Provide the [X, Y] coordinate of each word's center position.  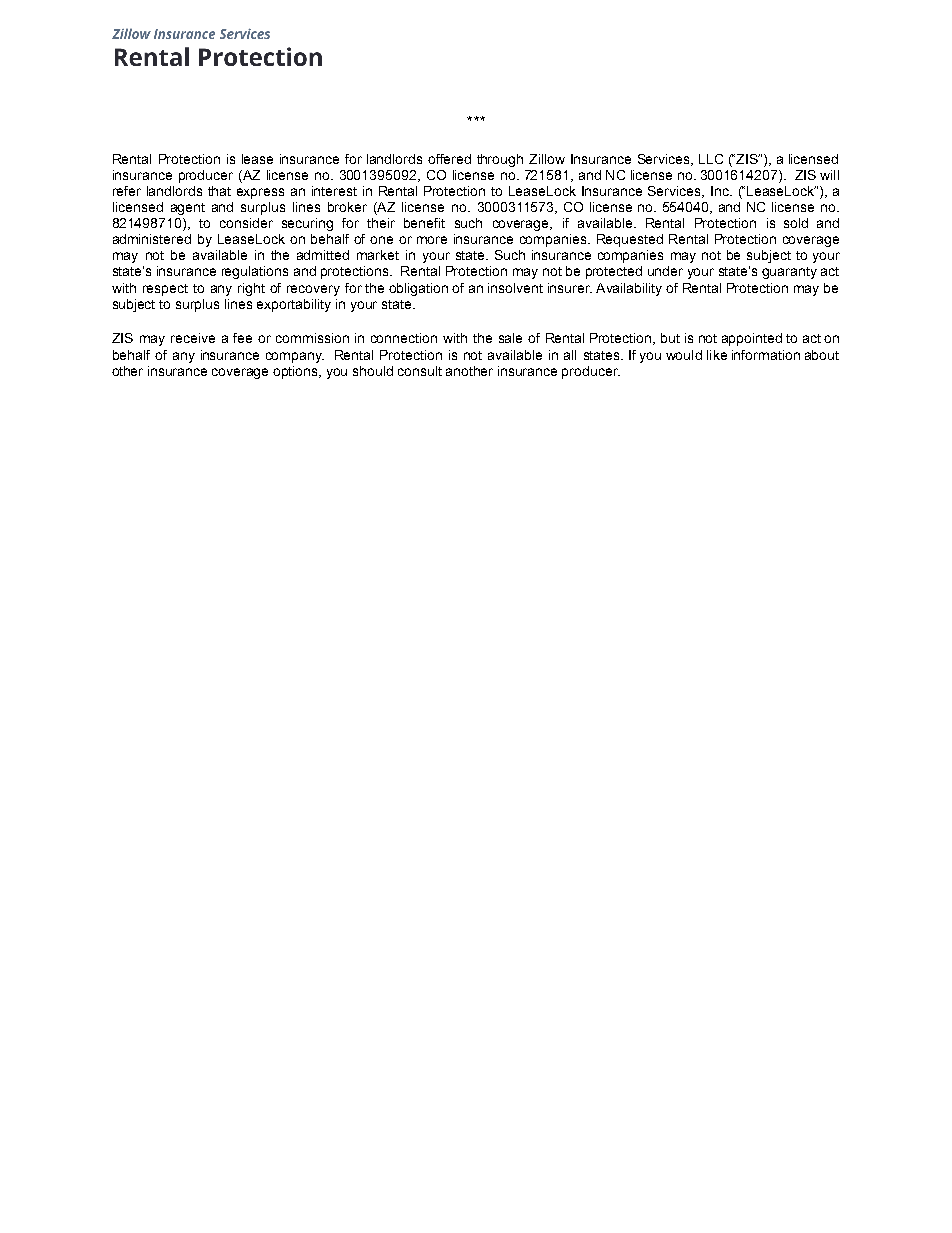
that [219, 191]
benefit [424, 223]
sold [796, 223]
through [500, 160]
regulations [255, 272]
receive [193, 338]
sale [510, 338]
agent [188, 209]
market [378, 255]
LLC [711, 159]
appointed [752, 339]
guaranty [789, 273]
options [297, 372]
